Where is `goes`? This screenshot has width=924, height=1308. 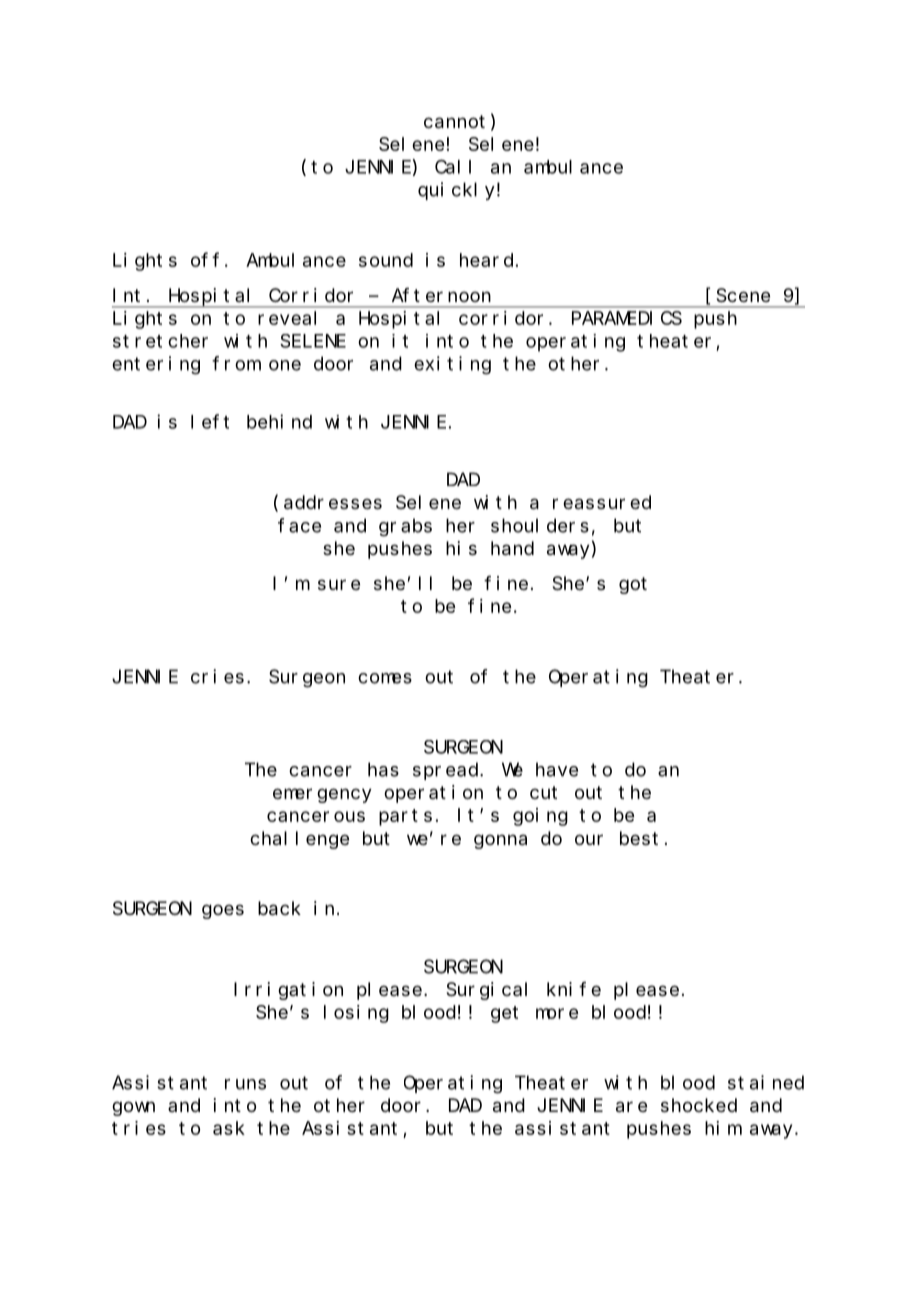
goes is located at coordinates (223, 911).
